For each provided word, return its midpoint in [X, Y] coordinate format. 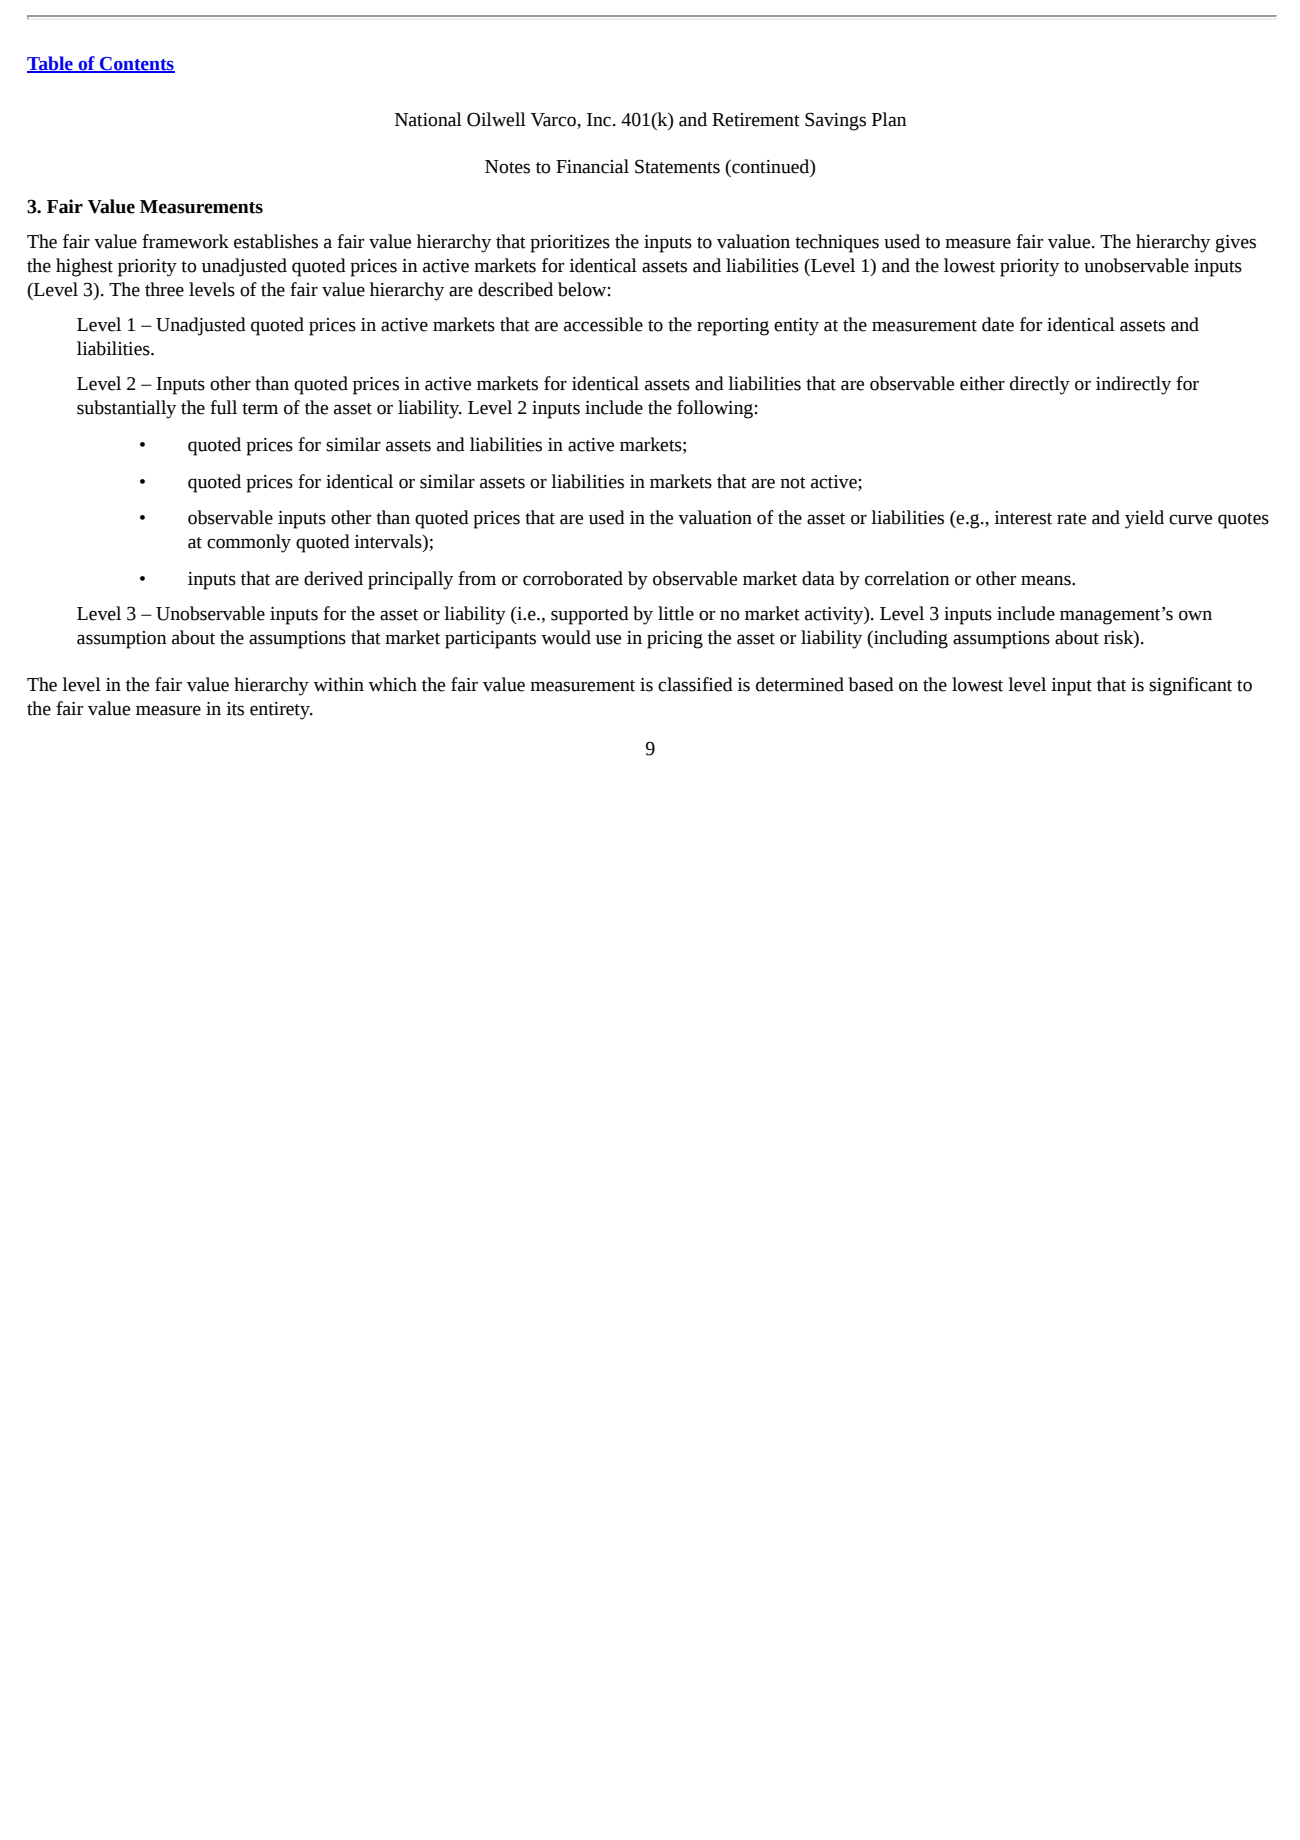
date [998, 324]
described [515, 289]
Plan [889, 119]
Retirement [756, 120]
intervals [389, 542]
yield [1144, 519]
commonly [249, 543]
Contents [136, 65]
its [235, 709]
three [164, 289]
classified [695, 684]
